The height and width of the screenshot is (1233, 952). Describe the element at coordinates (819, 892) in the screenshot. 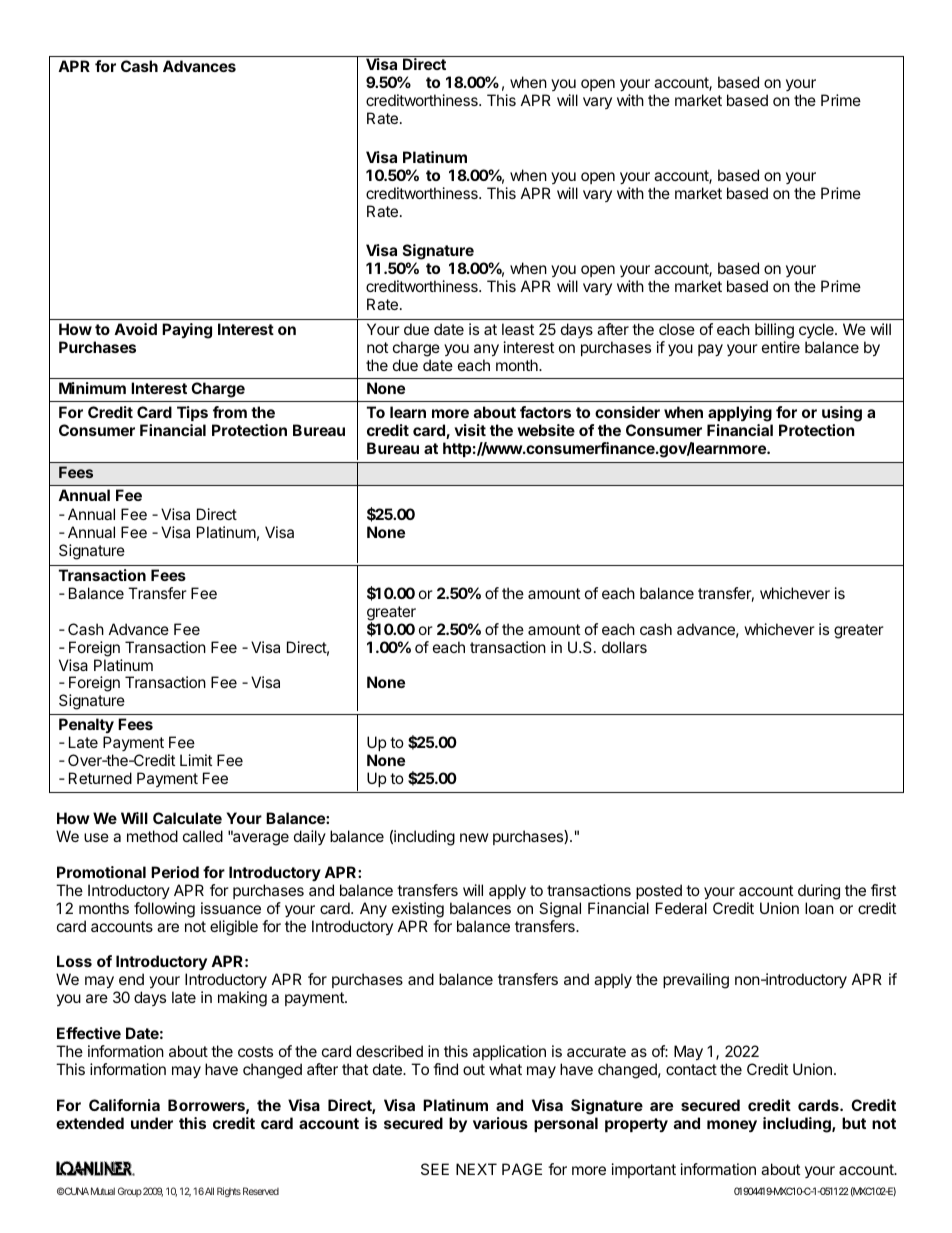

I see `during` at that location.
